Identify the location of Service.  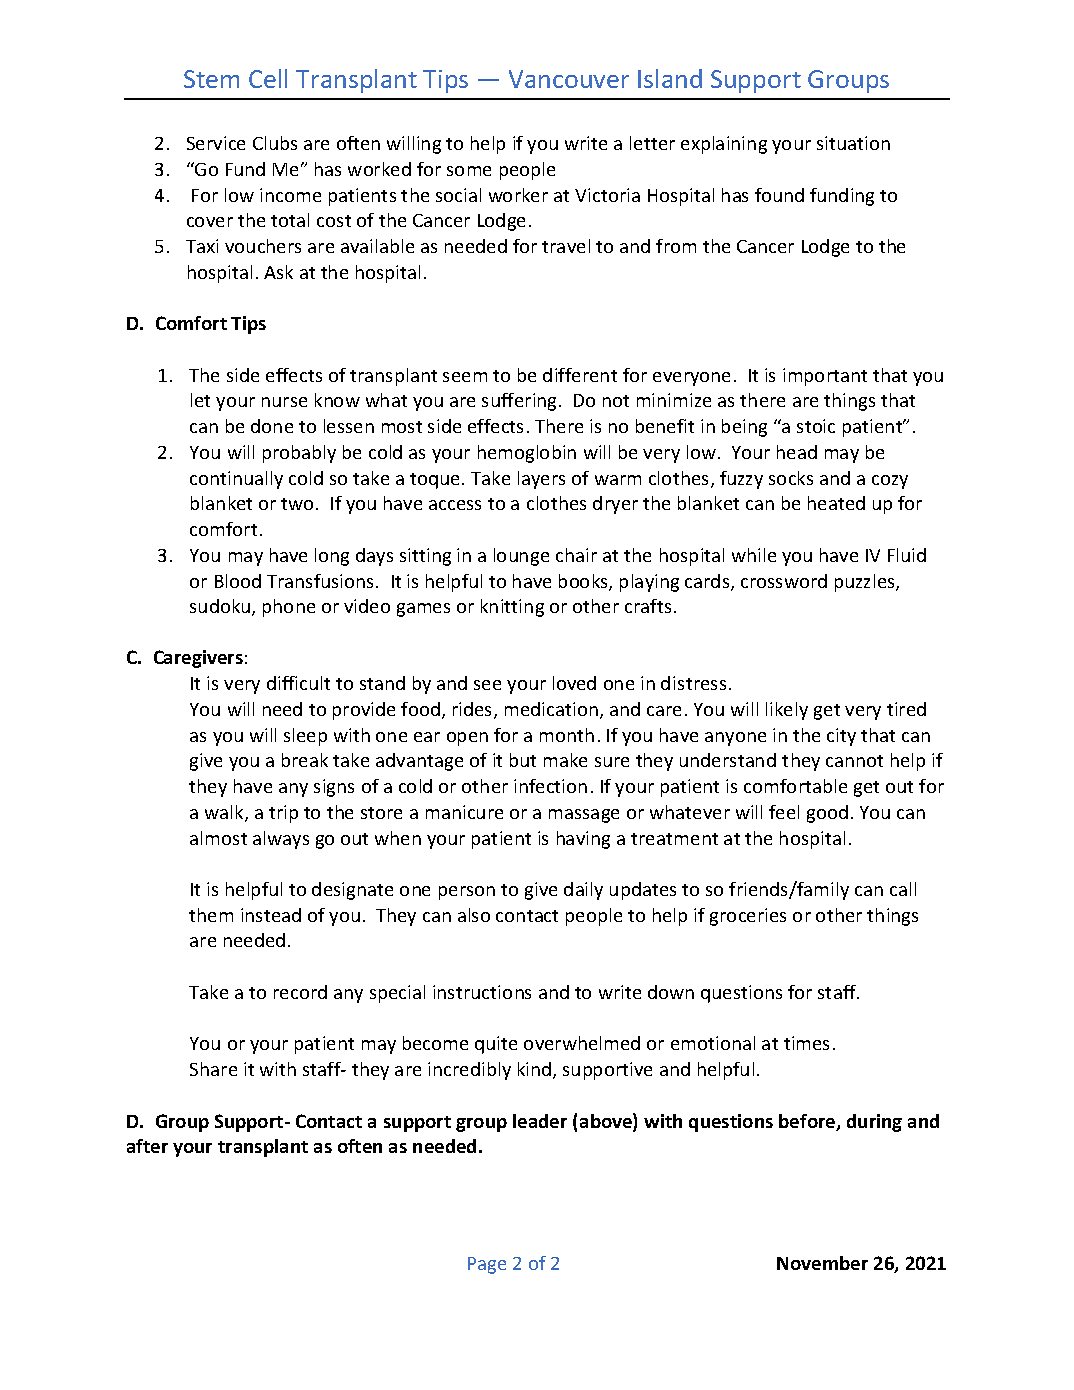
(216, 143).
